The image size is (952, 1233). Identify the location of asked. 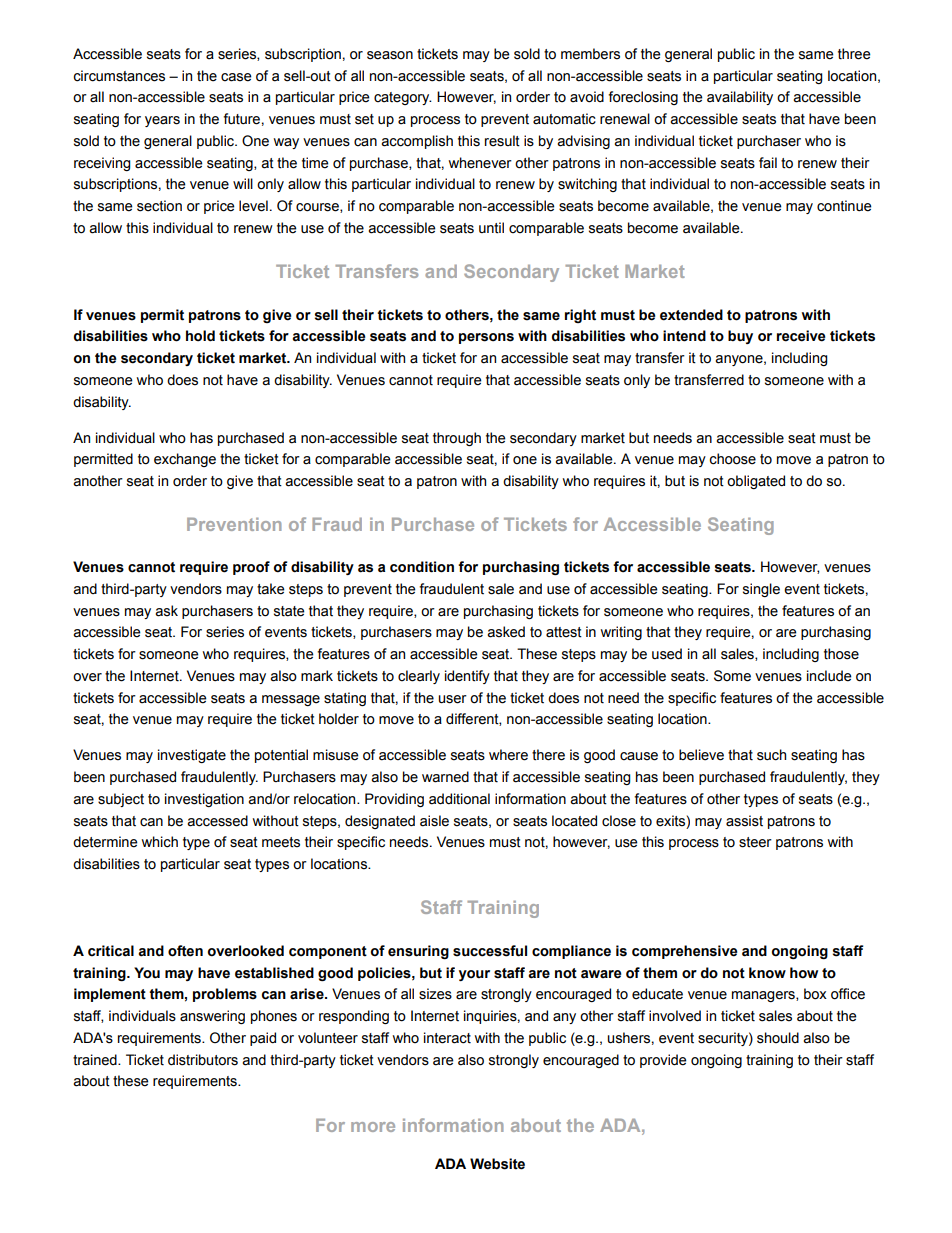
(506, 632).
